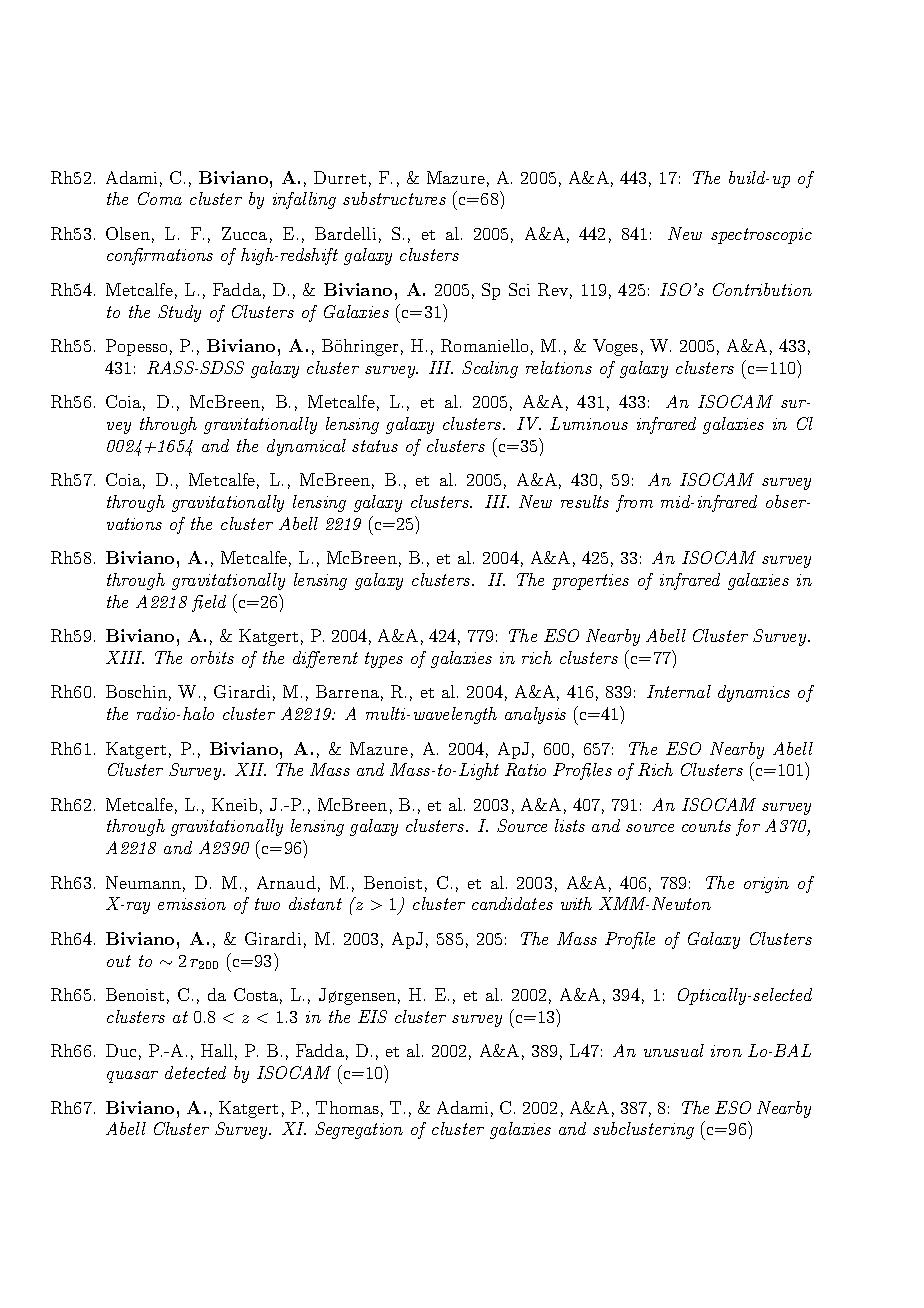 This screenshot has height=1308, width=924. Describe the element at coordinates (160, 198) in the screenshot. I see `Coma` at that location.
